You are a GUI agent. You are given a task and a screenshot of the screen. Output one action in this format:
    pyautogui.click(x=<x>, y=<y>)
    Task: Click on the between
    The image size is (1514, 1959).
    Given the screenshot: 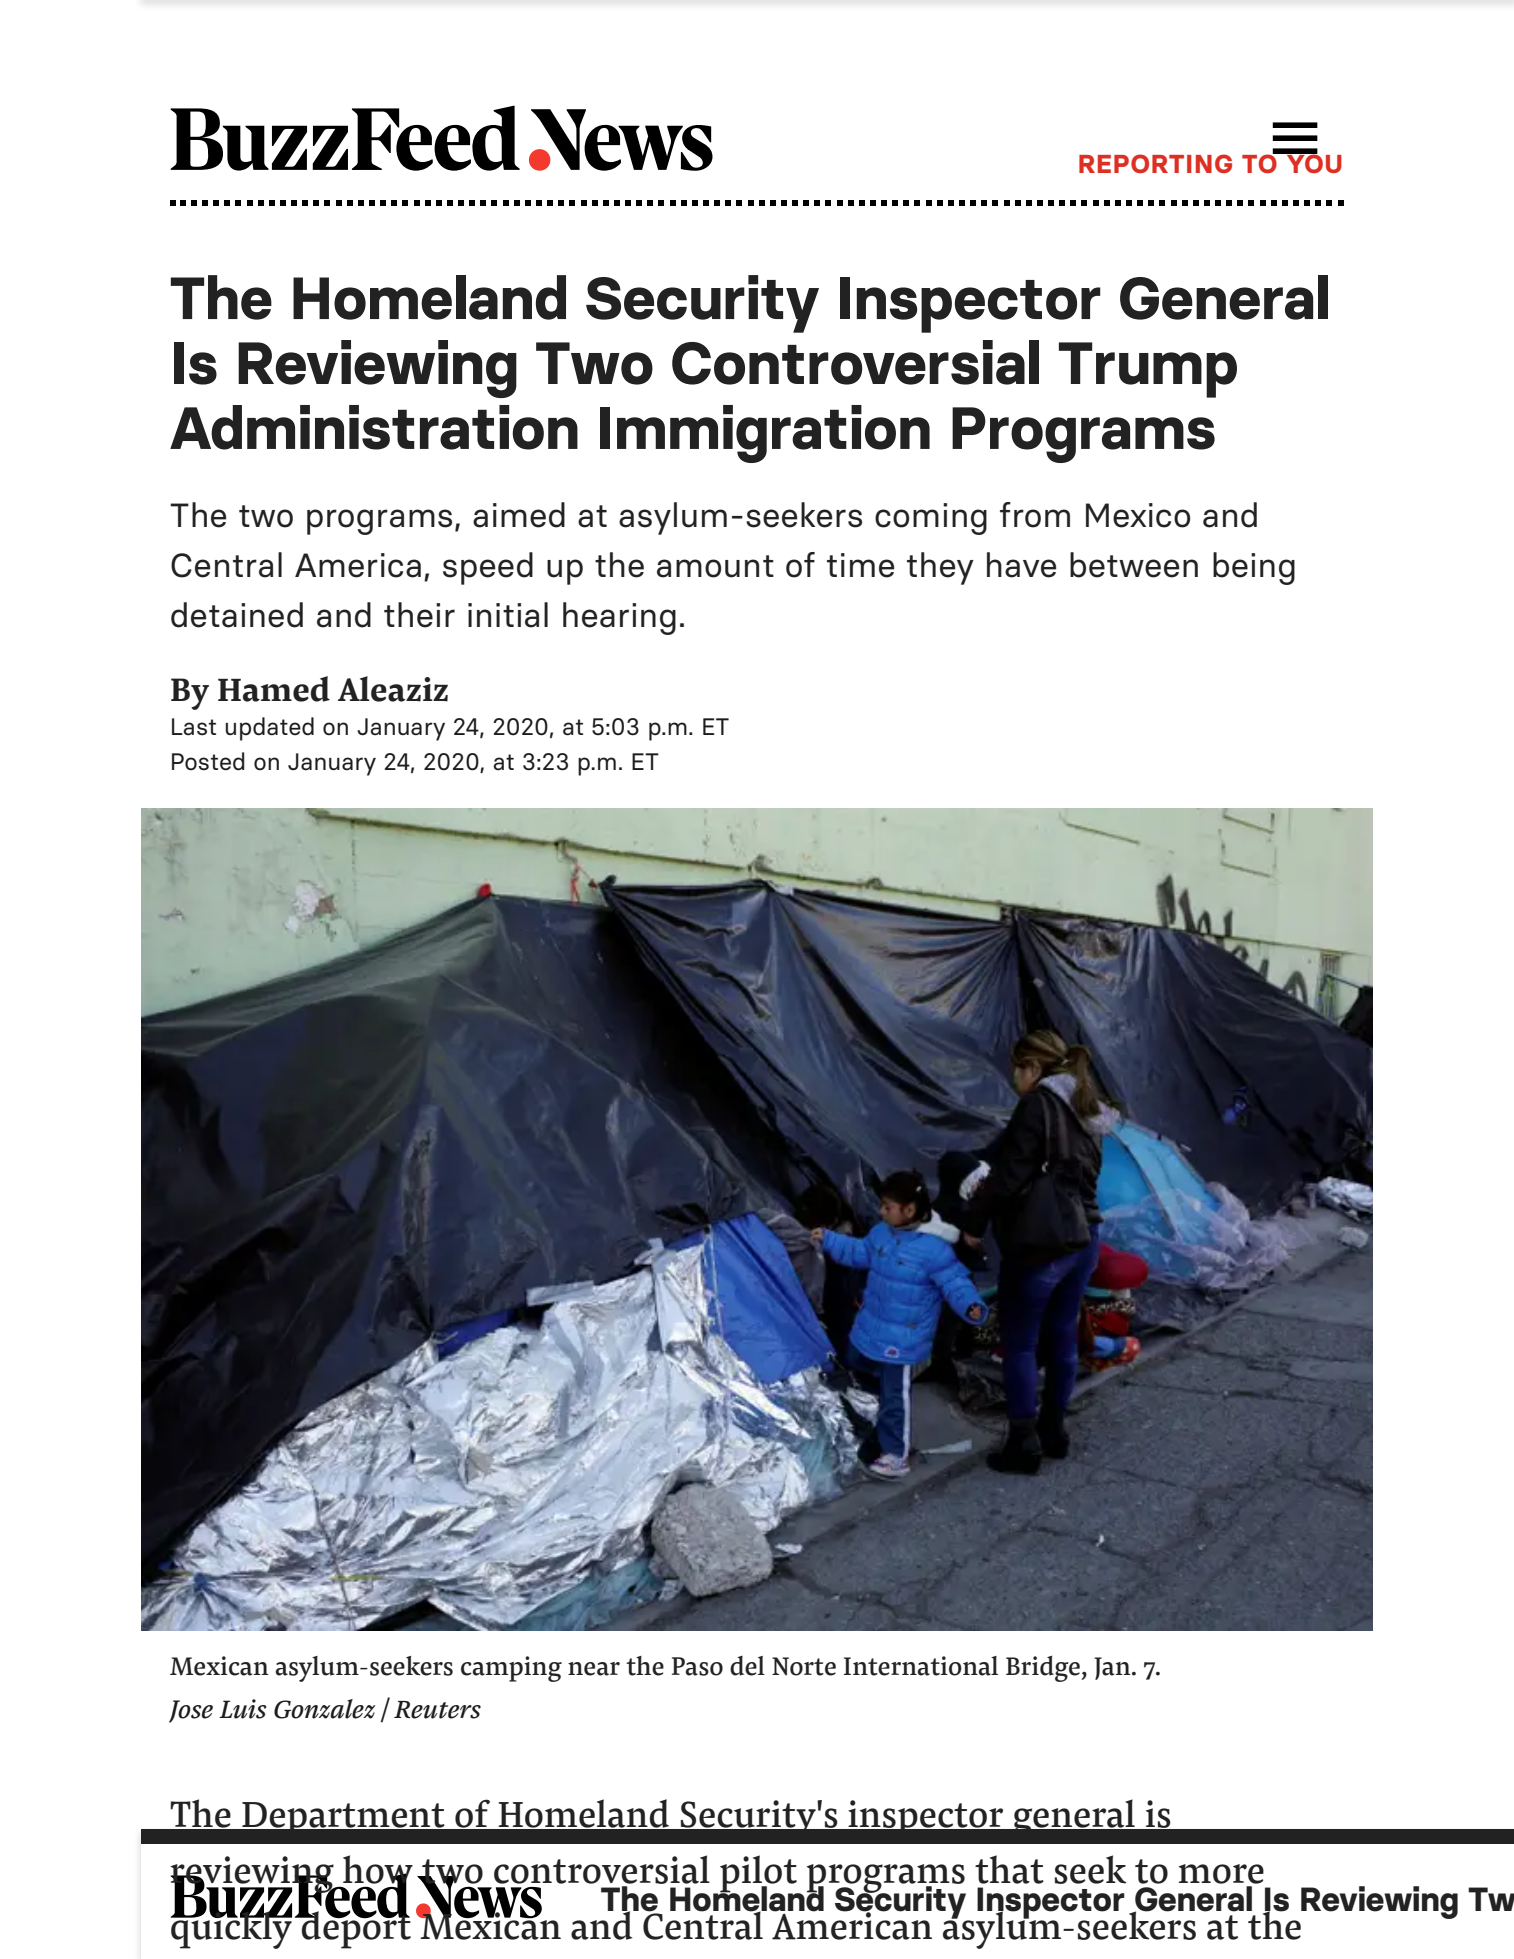 What is the action you would take?
    pyautogui.click(x=1134, y=565)
